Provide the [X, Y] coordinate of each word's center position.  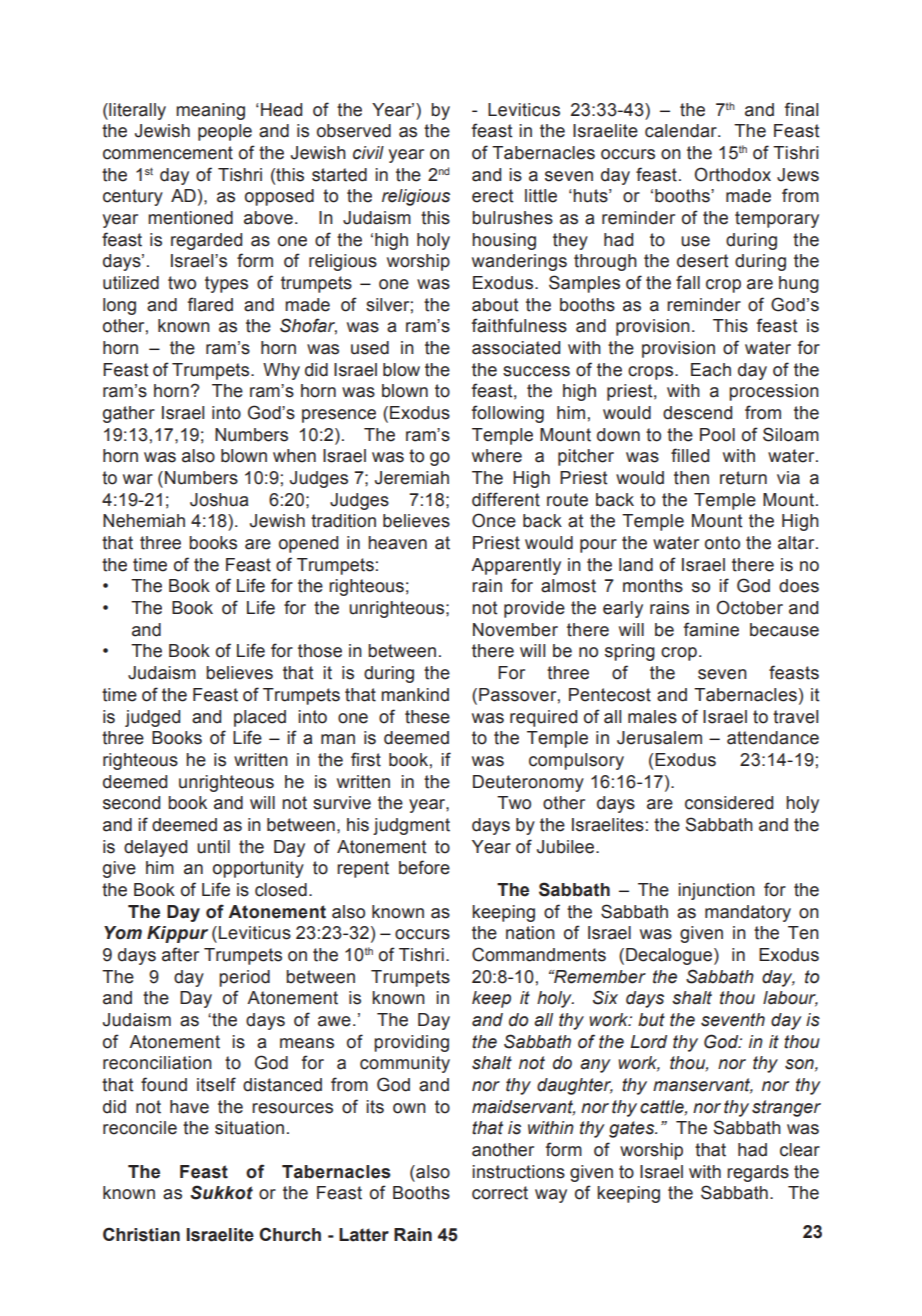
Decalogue [670, 956]
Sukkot [221, 1192]
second [131, 803]
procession [774, 392]
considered [729, 803]
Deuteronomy [528, 783]
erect [493, 196]
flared [210, 304]
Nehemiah [144, 521]
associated [516, 348]
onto [722, 543]
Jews [798, 175]
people [225, 132]
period [244, 978]
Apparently [516, 566]
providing [411, 1043]
